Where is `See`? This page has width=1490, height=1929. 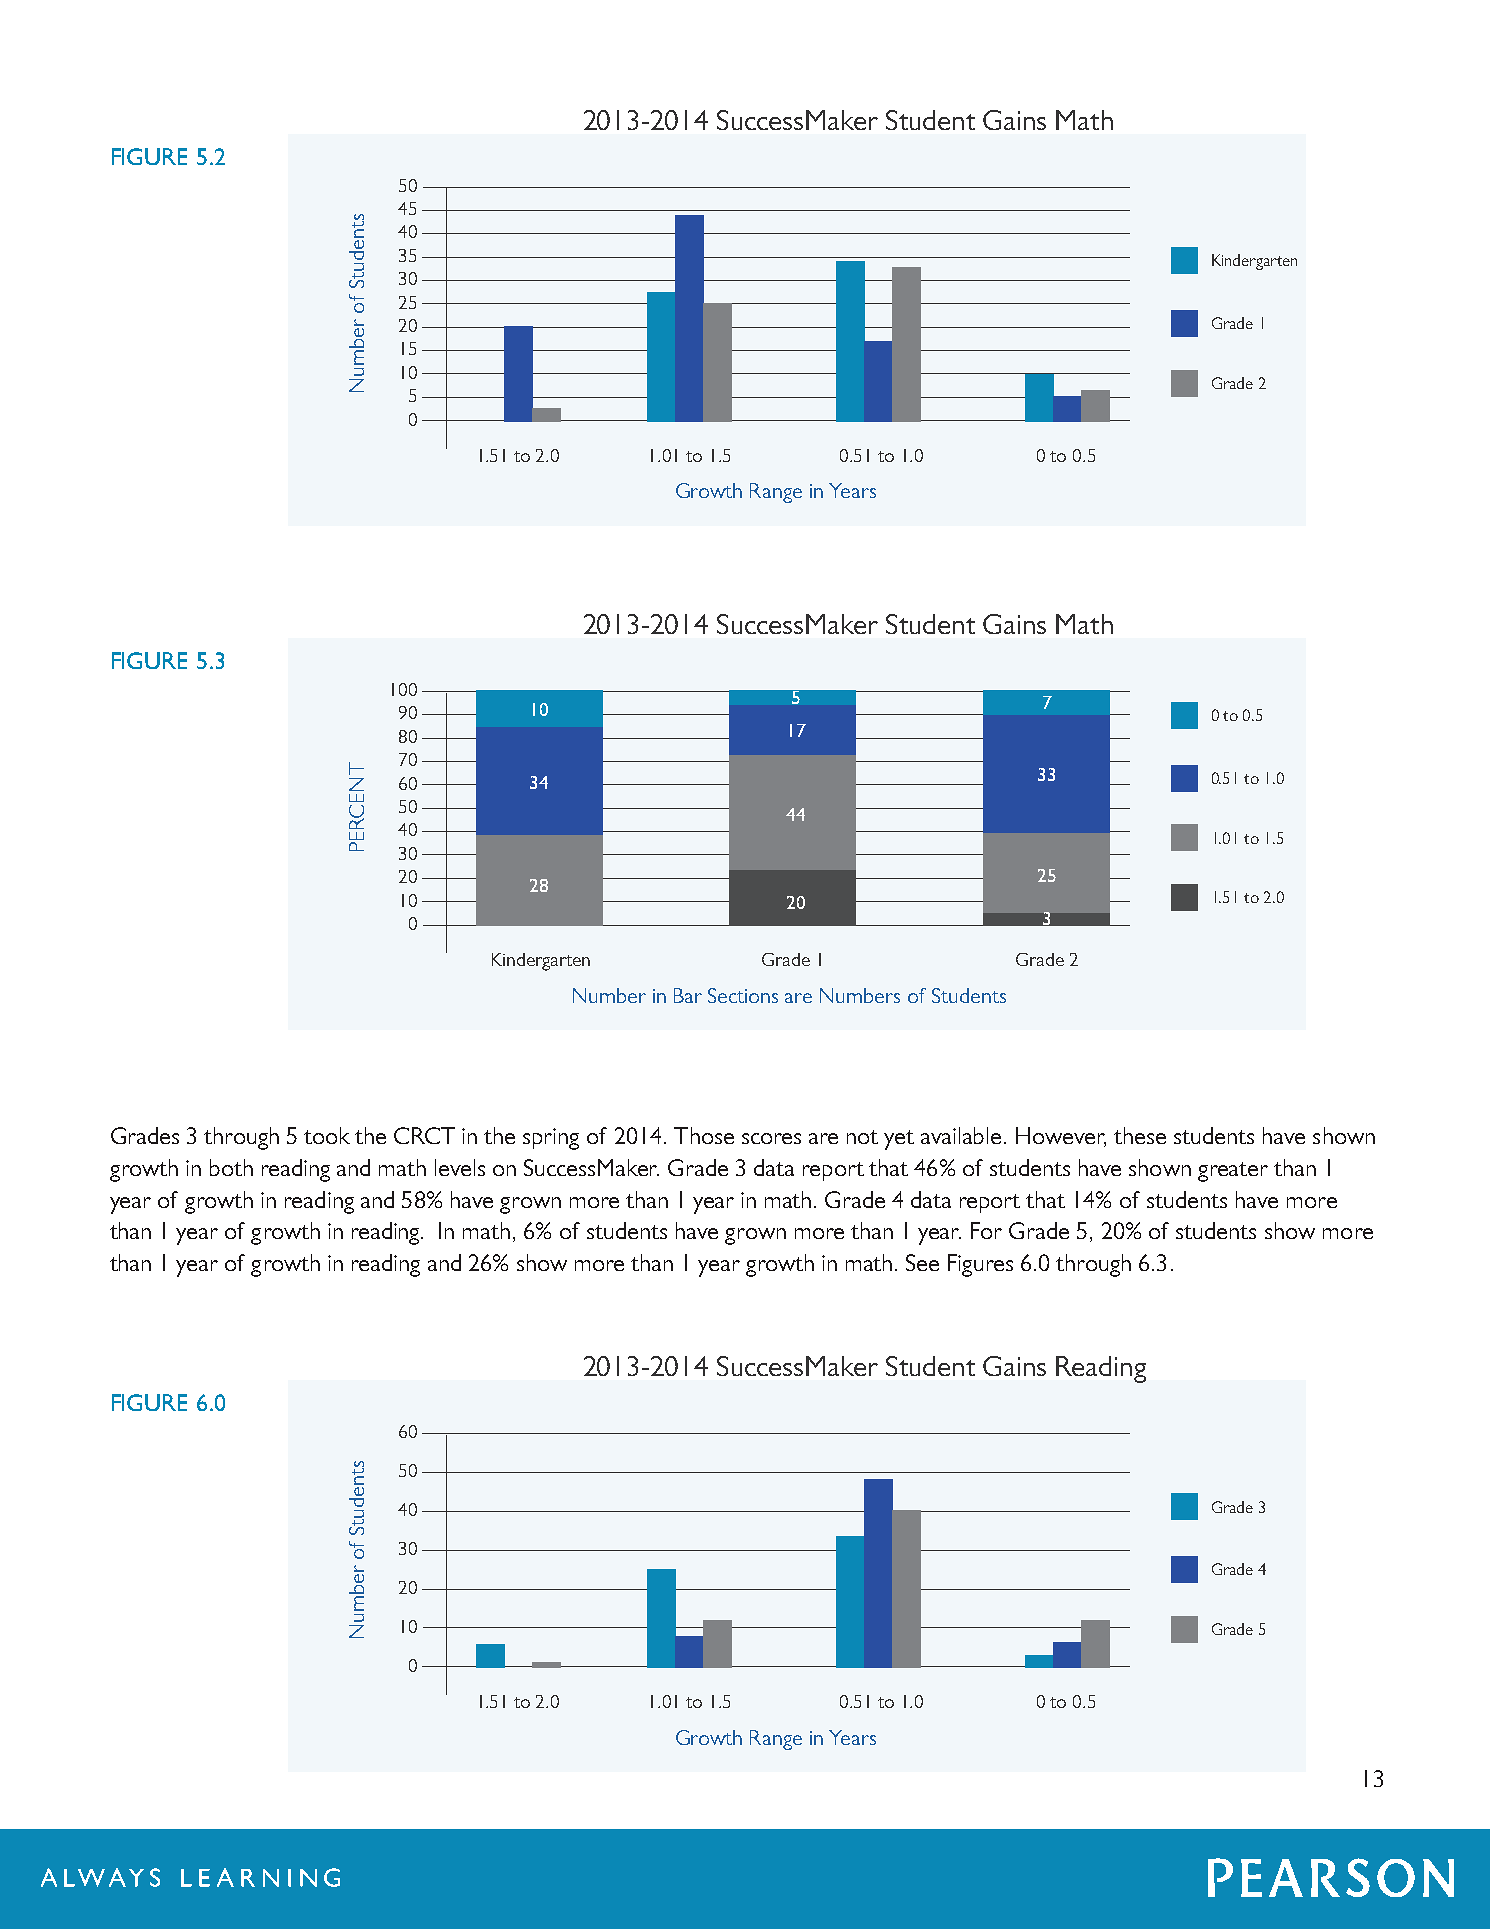
See is located at coordinates (922, 1262).
